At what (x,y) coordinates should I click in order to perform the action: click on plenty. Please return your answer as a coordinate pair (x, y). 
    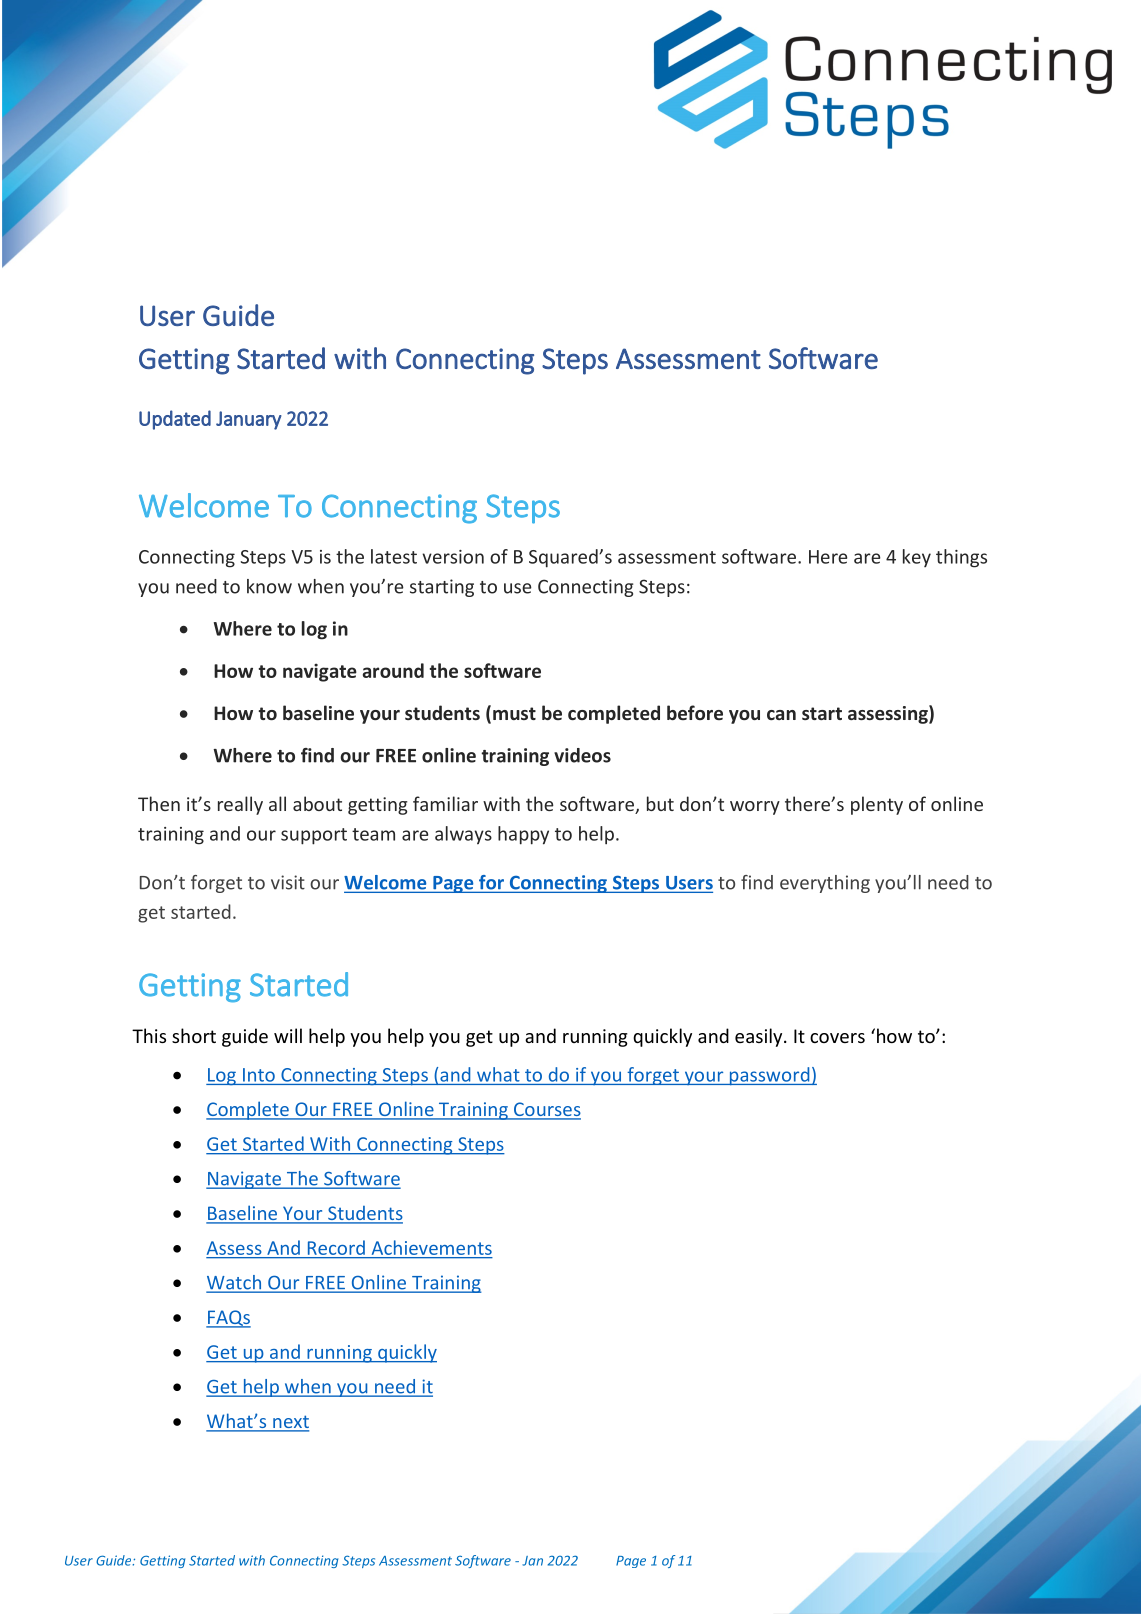
    Looking at the image, I should click on (877, 805).
